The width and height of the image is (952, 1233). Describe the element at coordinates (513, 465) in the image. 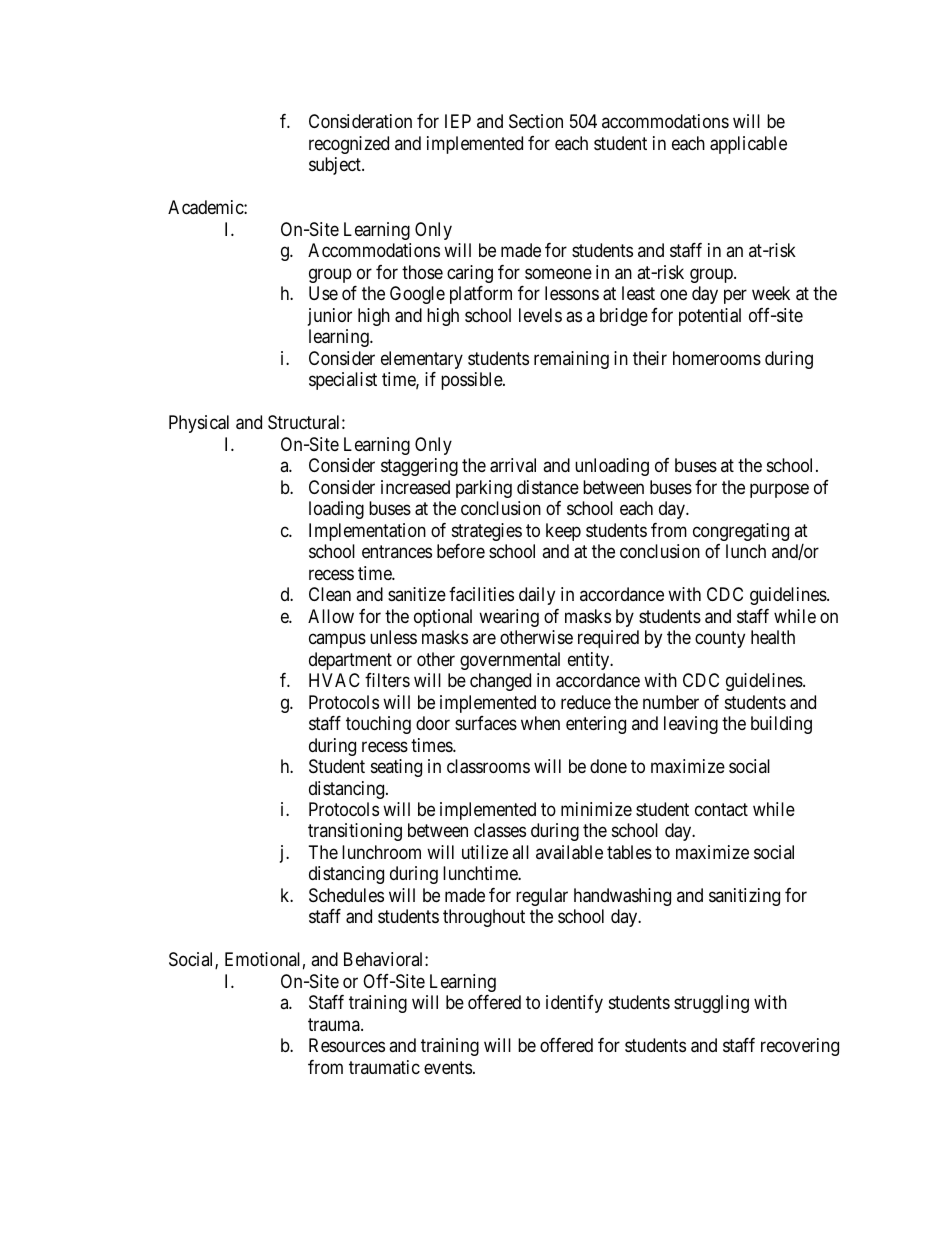

I see `arrival` at that location.
